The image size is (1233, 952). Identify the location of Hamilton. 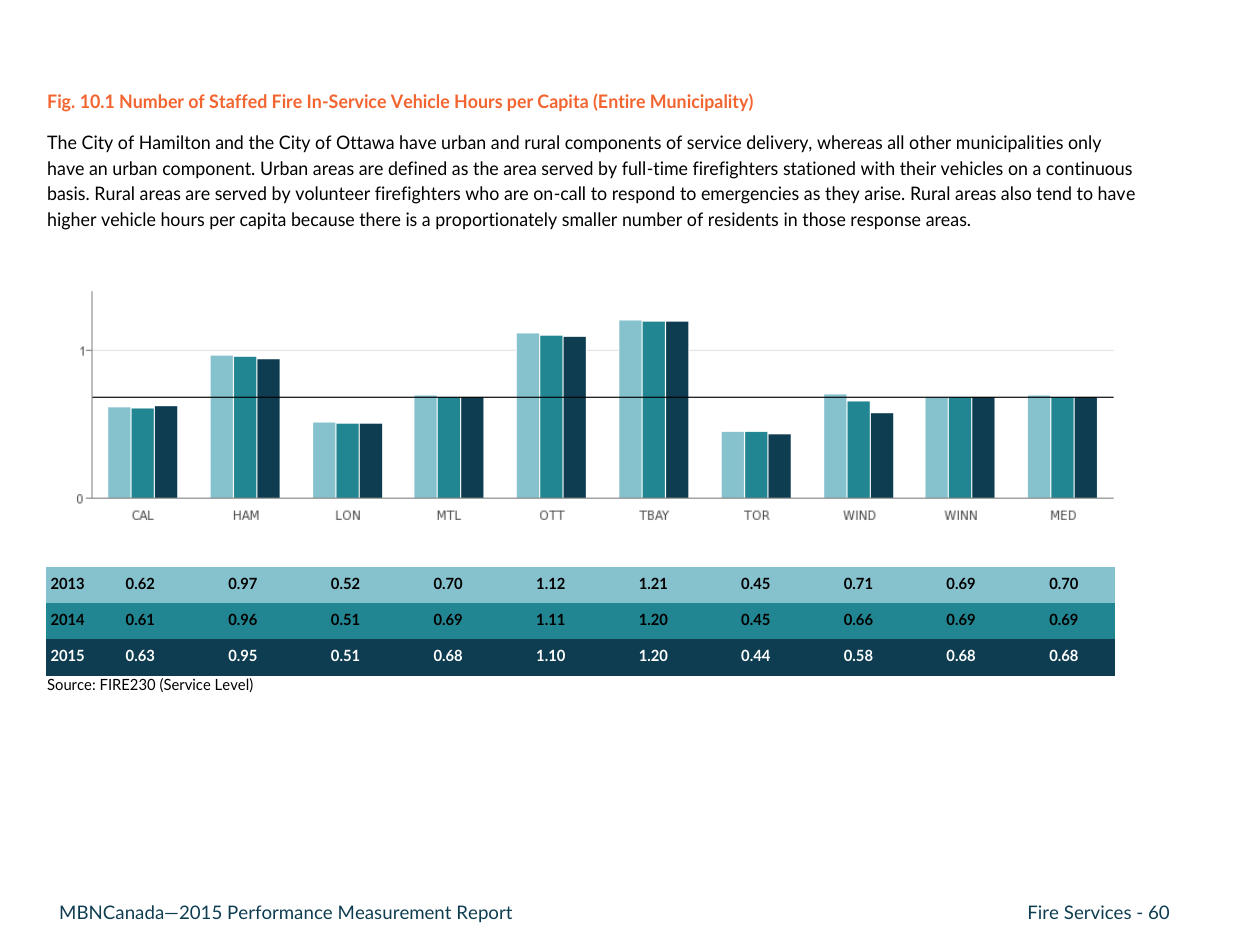
(175, 142).
